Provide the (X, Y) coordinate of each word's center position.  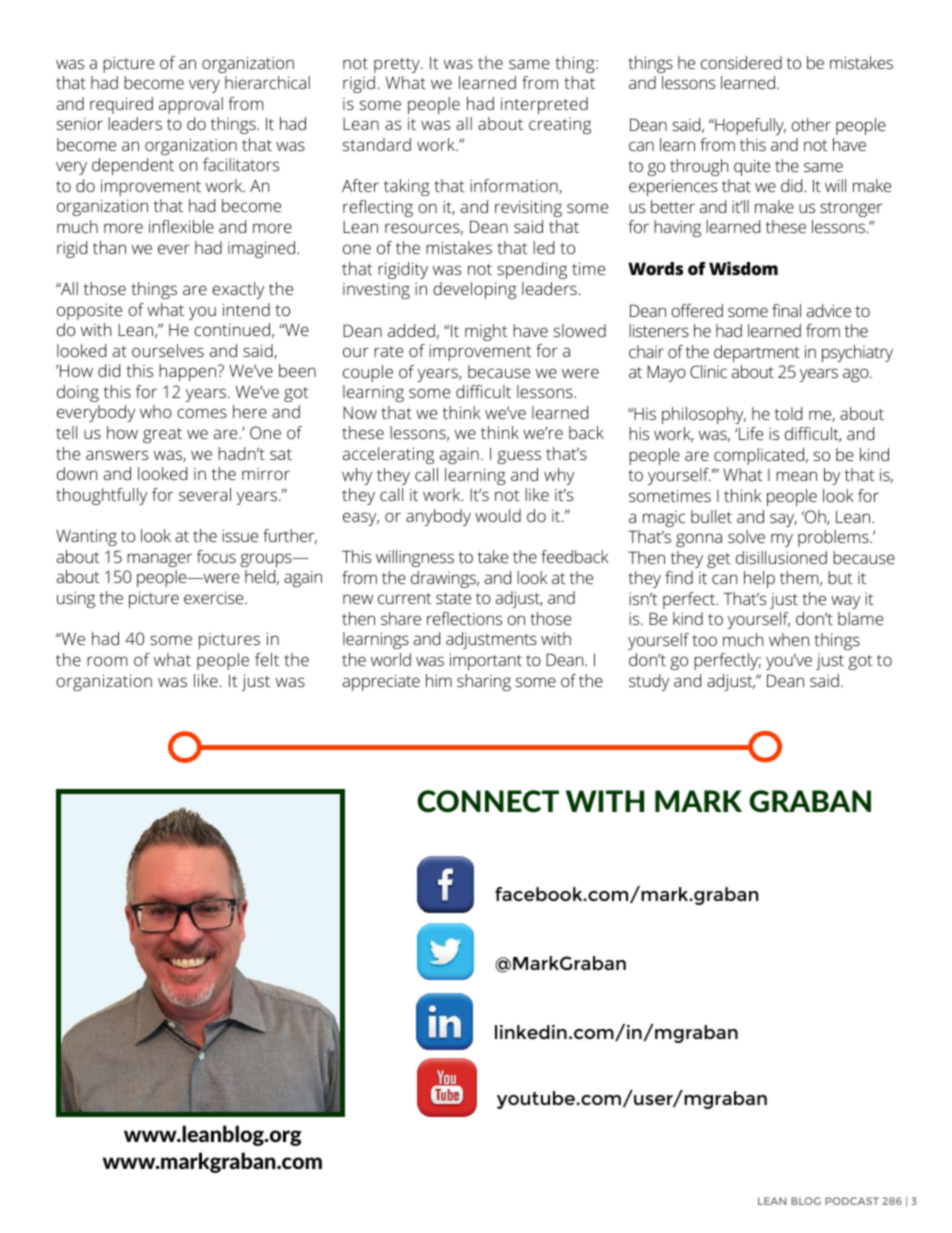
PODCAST (852, 1201)
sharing (484, 682)
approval (191, 105)
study (649, 682)
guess (519, 457)
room (107, 661)
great (162, 435)
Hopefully (749, 126)
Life (750, 433)
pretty (398, 65)
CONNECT (488, 801)
